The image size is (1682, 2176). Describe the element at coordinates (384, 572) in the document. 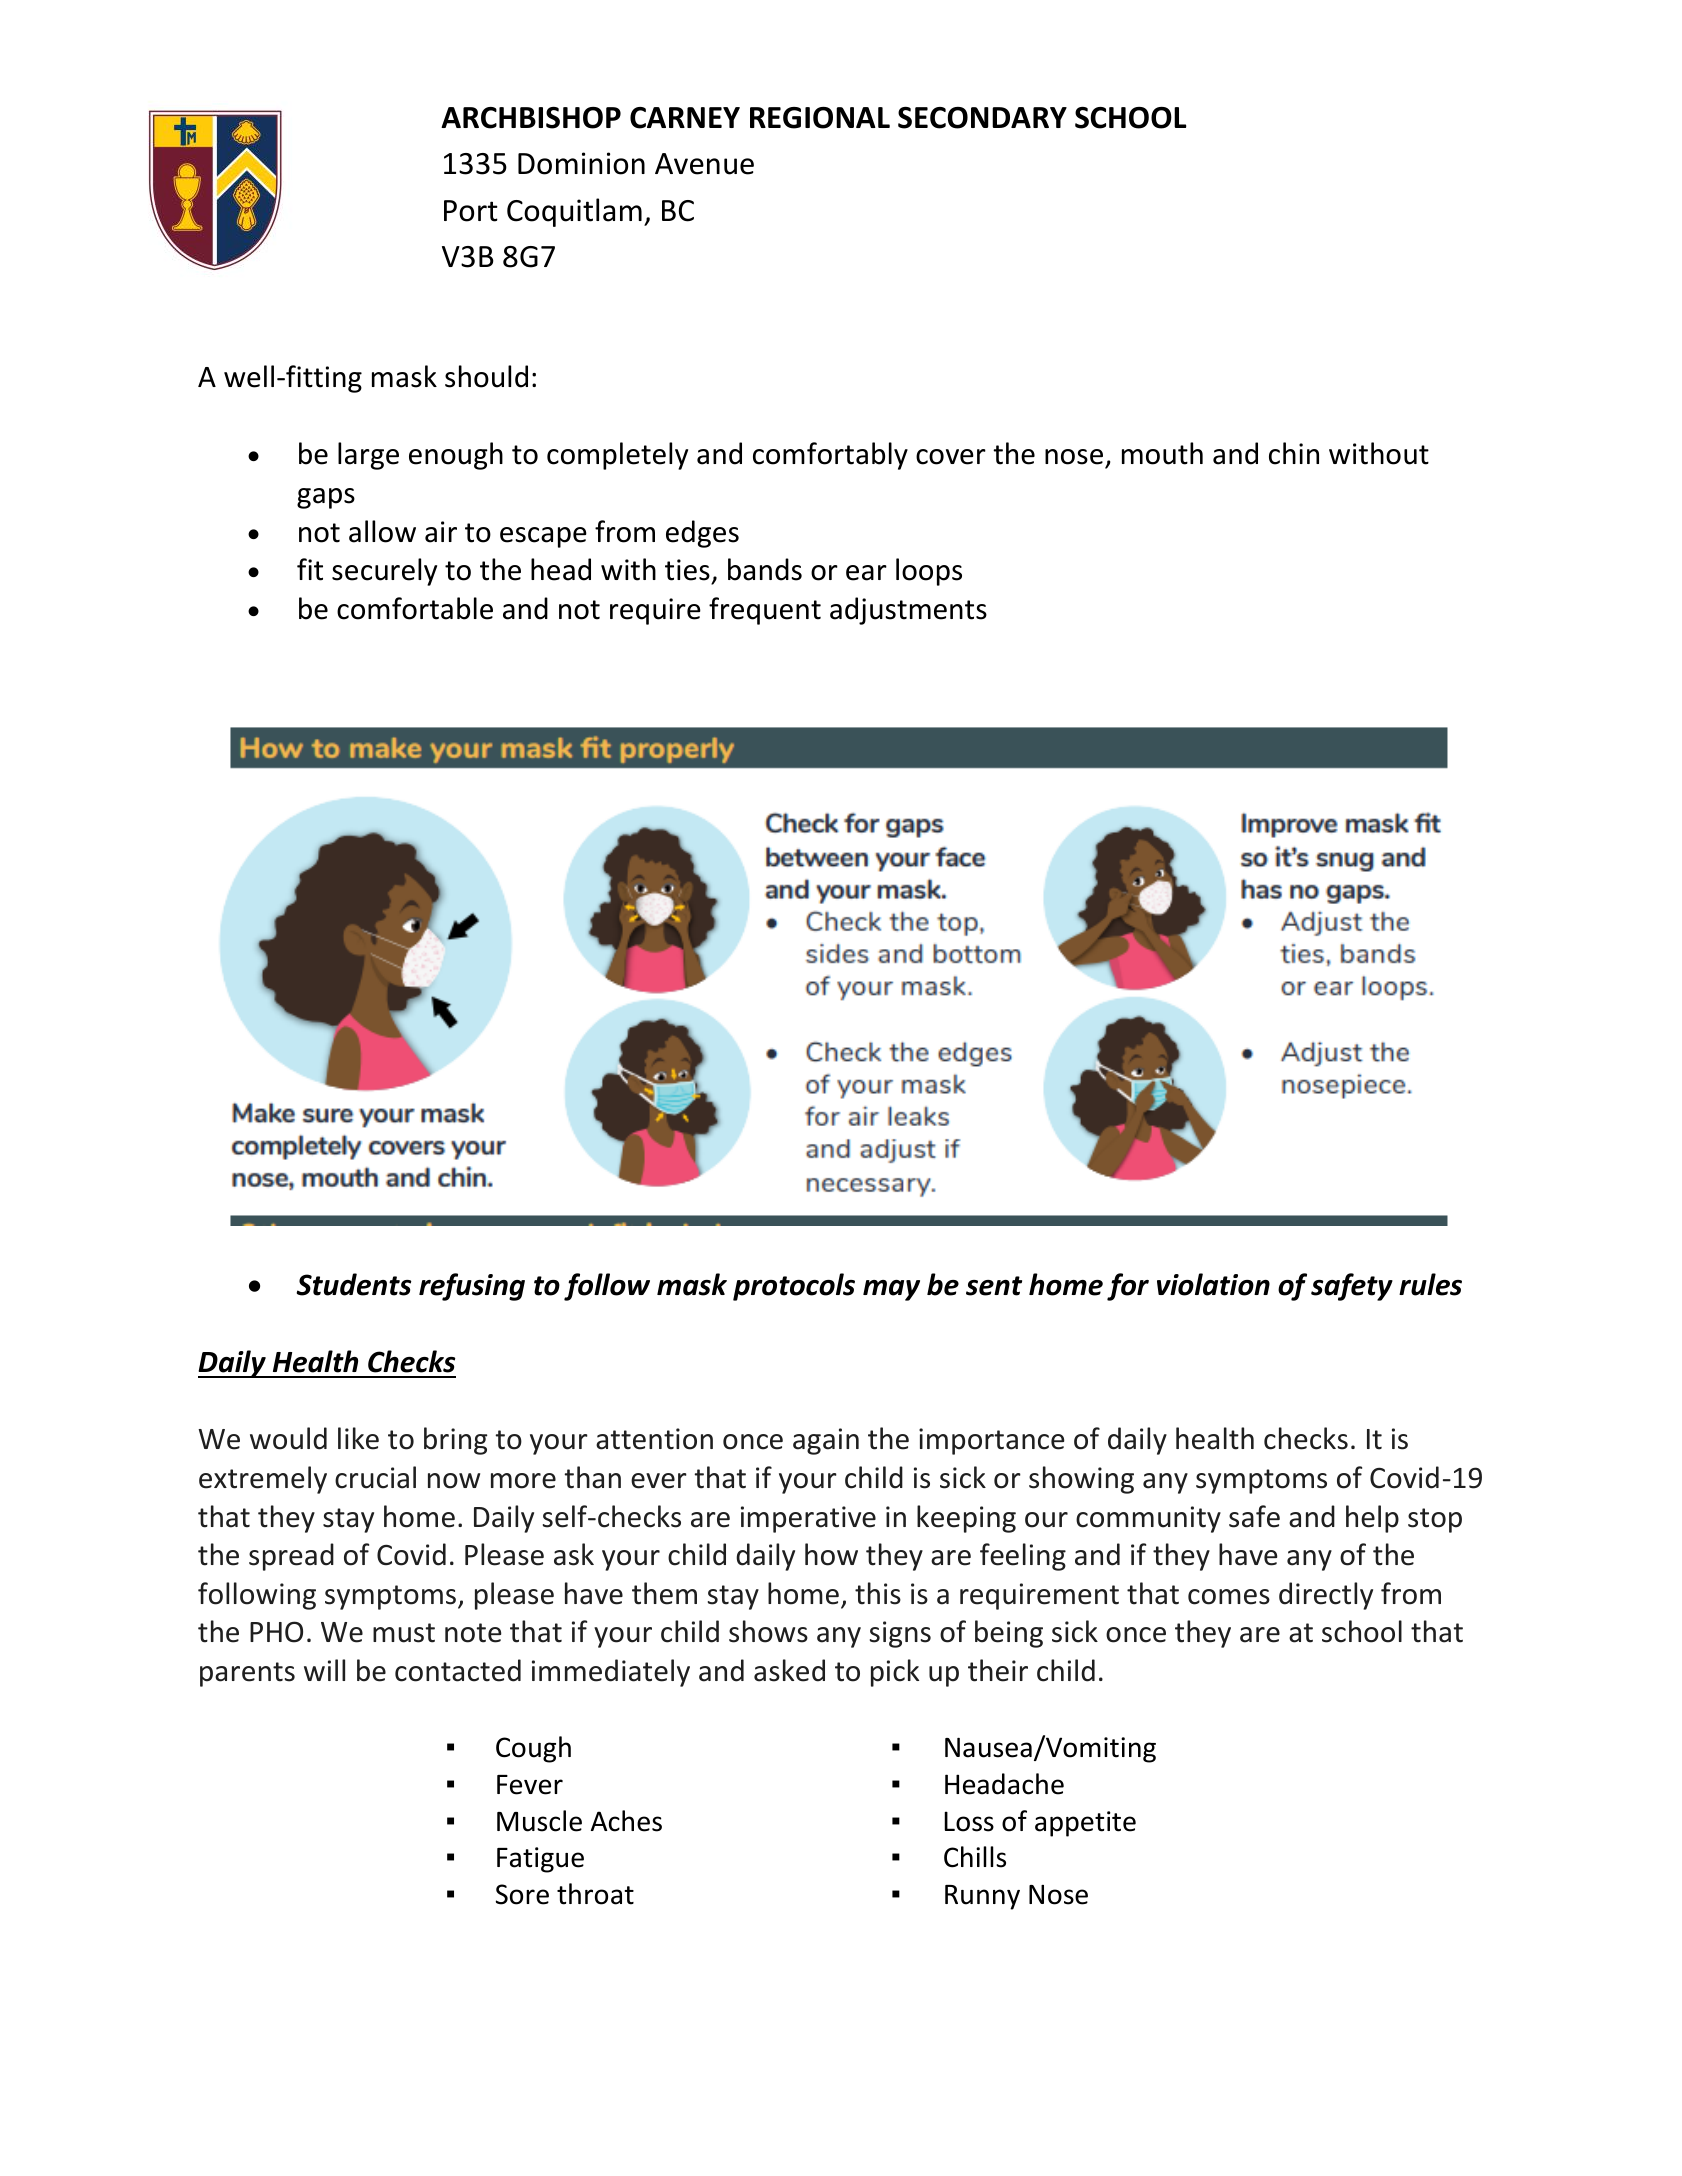

I see `securely` at that location.
